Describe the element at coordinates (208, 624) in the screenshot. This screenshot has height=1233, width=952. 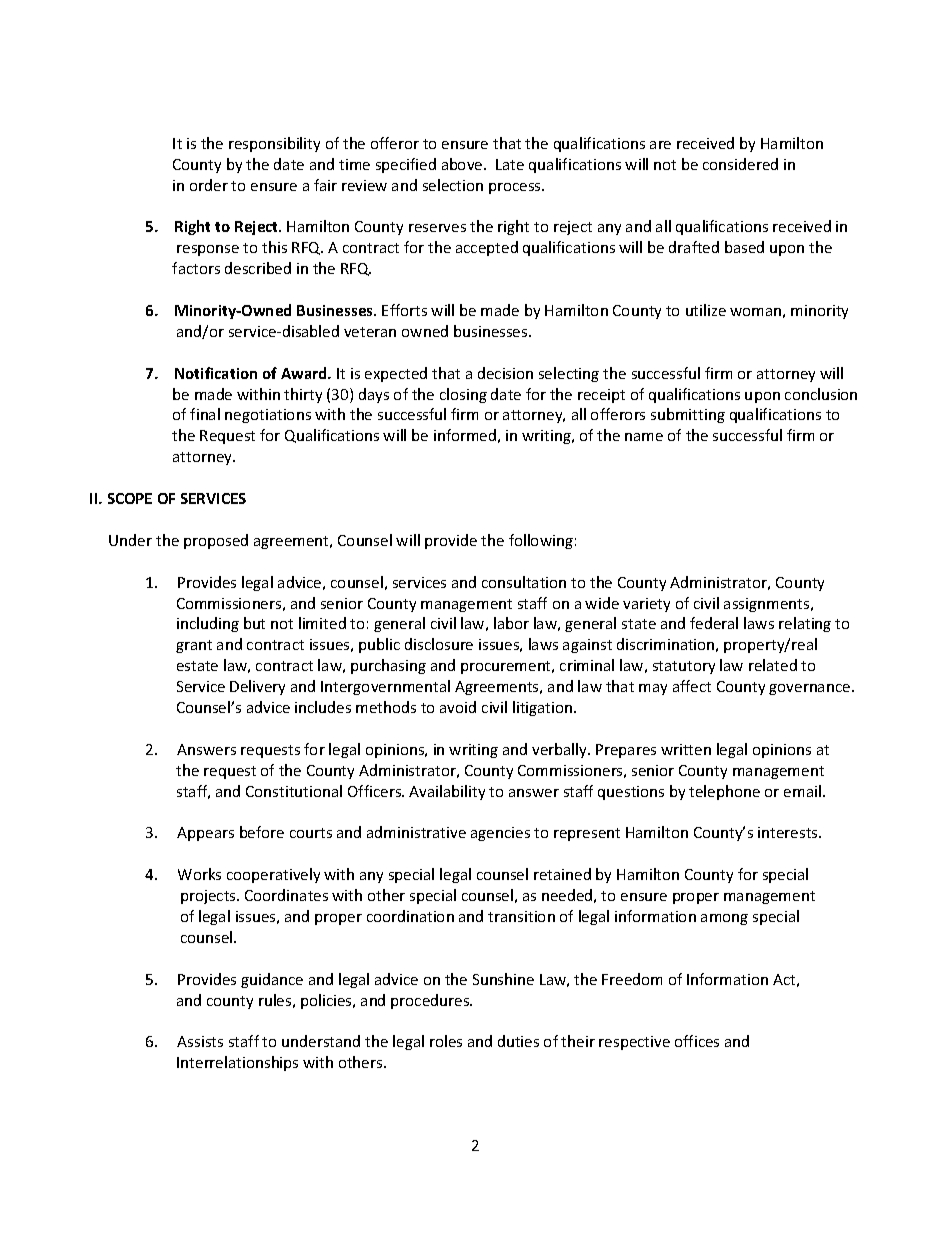
I see `including` at that location.
